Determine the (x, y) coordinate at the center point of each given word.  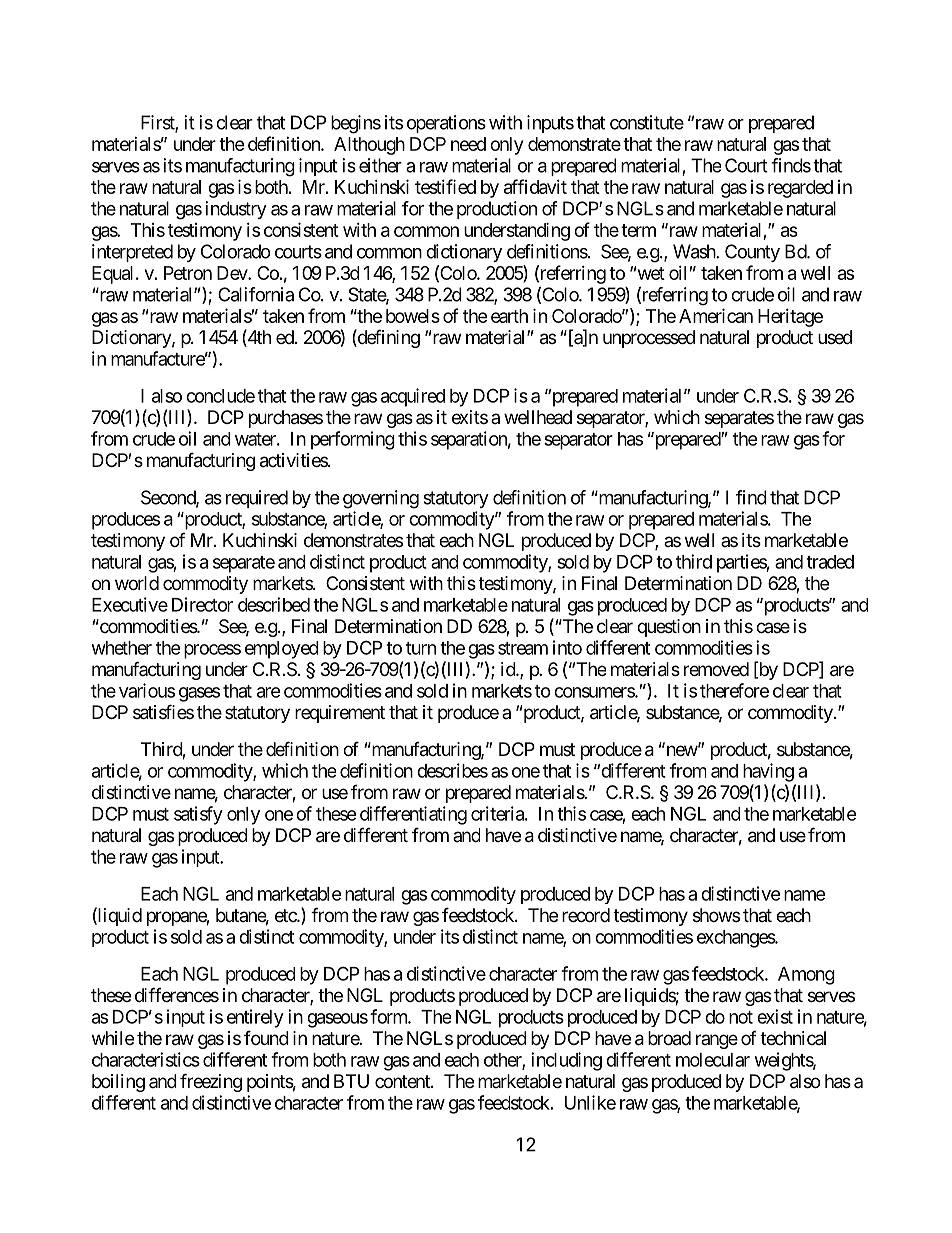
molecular (713, 1060)
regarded (800, 189)
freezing (211, 1082)
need (468, 144)
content (403, 1081)
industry (236, 210)
